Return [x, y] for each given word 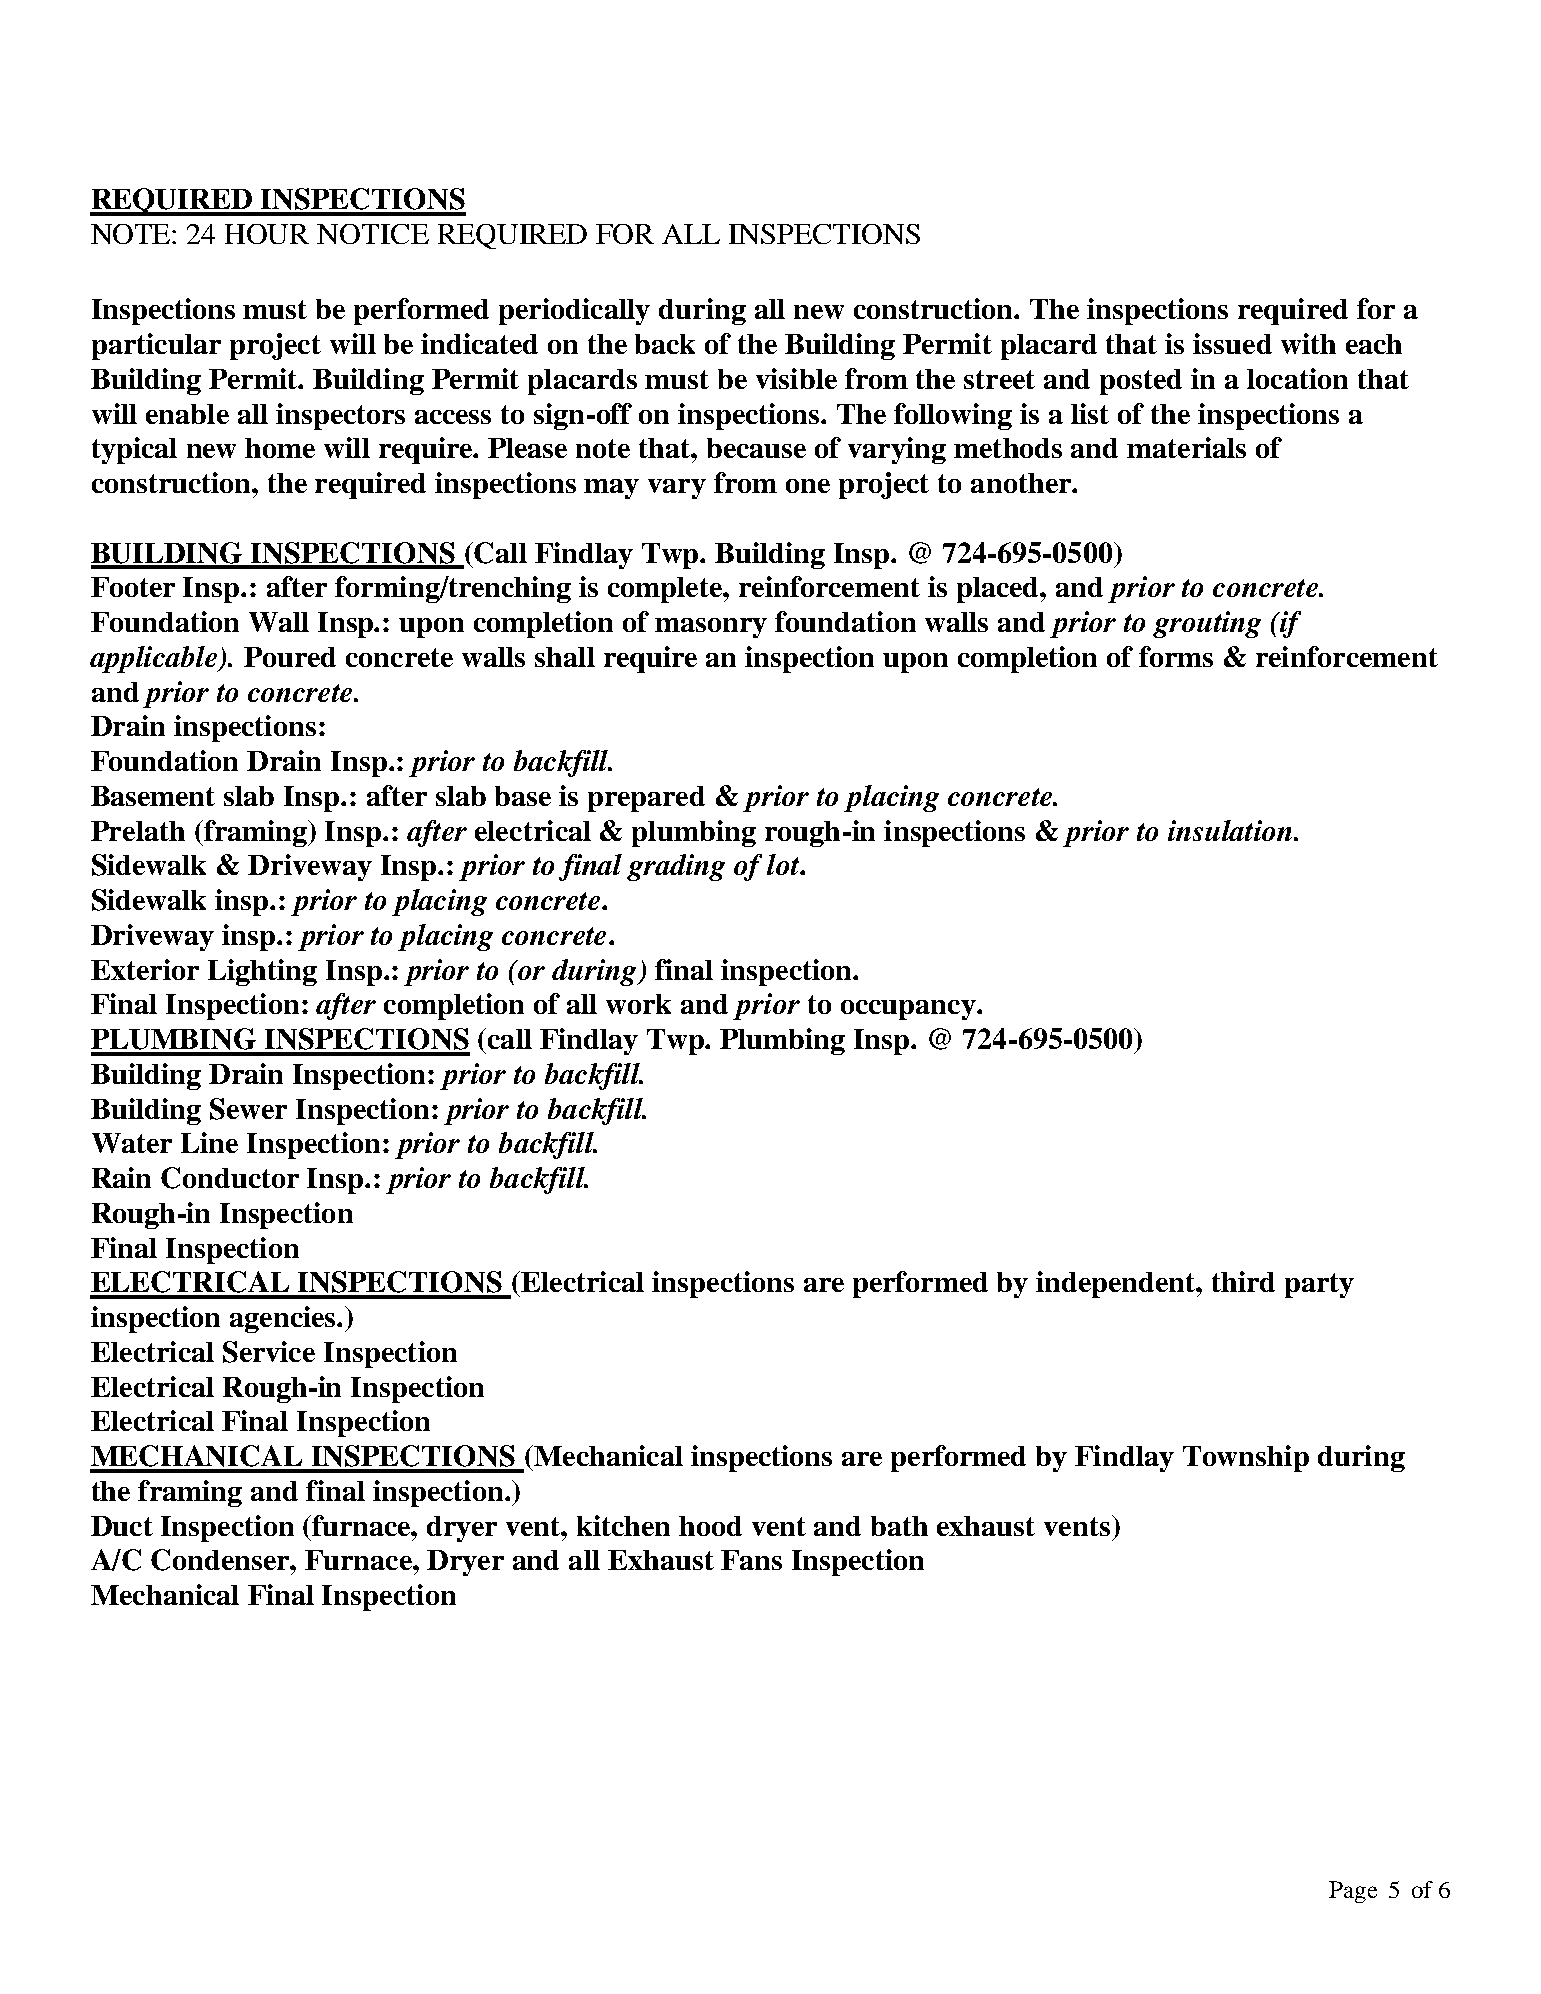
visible [796, 378]
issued [1232, 343]
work [638, 1004]
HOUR [267, 234]
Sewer [248, 1109]
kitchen [623, 1525]
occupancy [909, 1010]
